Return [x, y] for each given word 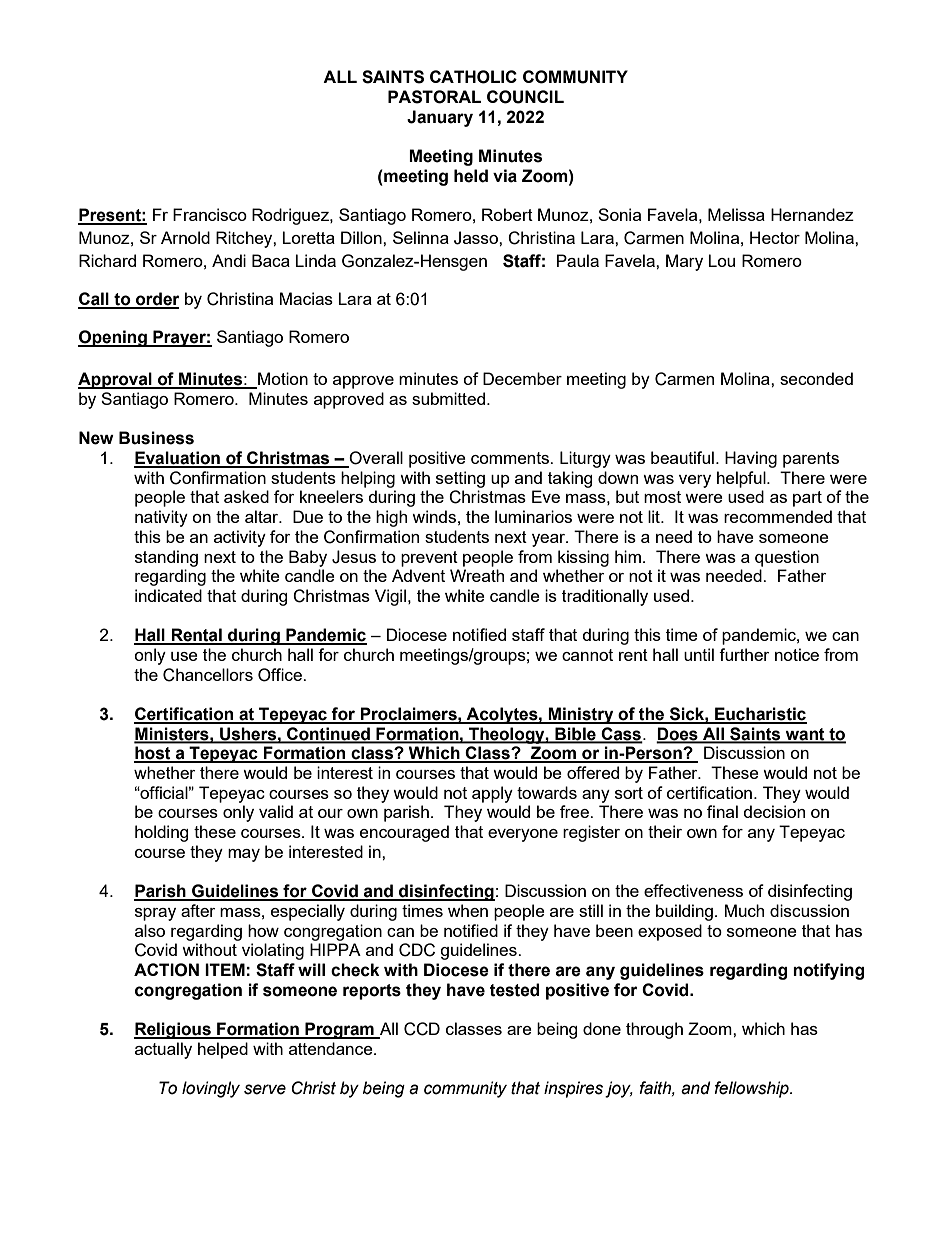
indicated [168, 595]
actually [163, 1050]
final [722, 811]
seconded [816, 378]
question [787, 558]
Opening [113, 338]
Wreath [477, 575]
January [440, 118]
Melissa [736, 214]
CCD [422, 1029]
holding [161, 833]
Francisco [210, 214]
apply [492, 794]
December [522, 378]
